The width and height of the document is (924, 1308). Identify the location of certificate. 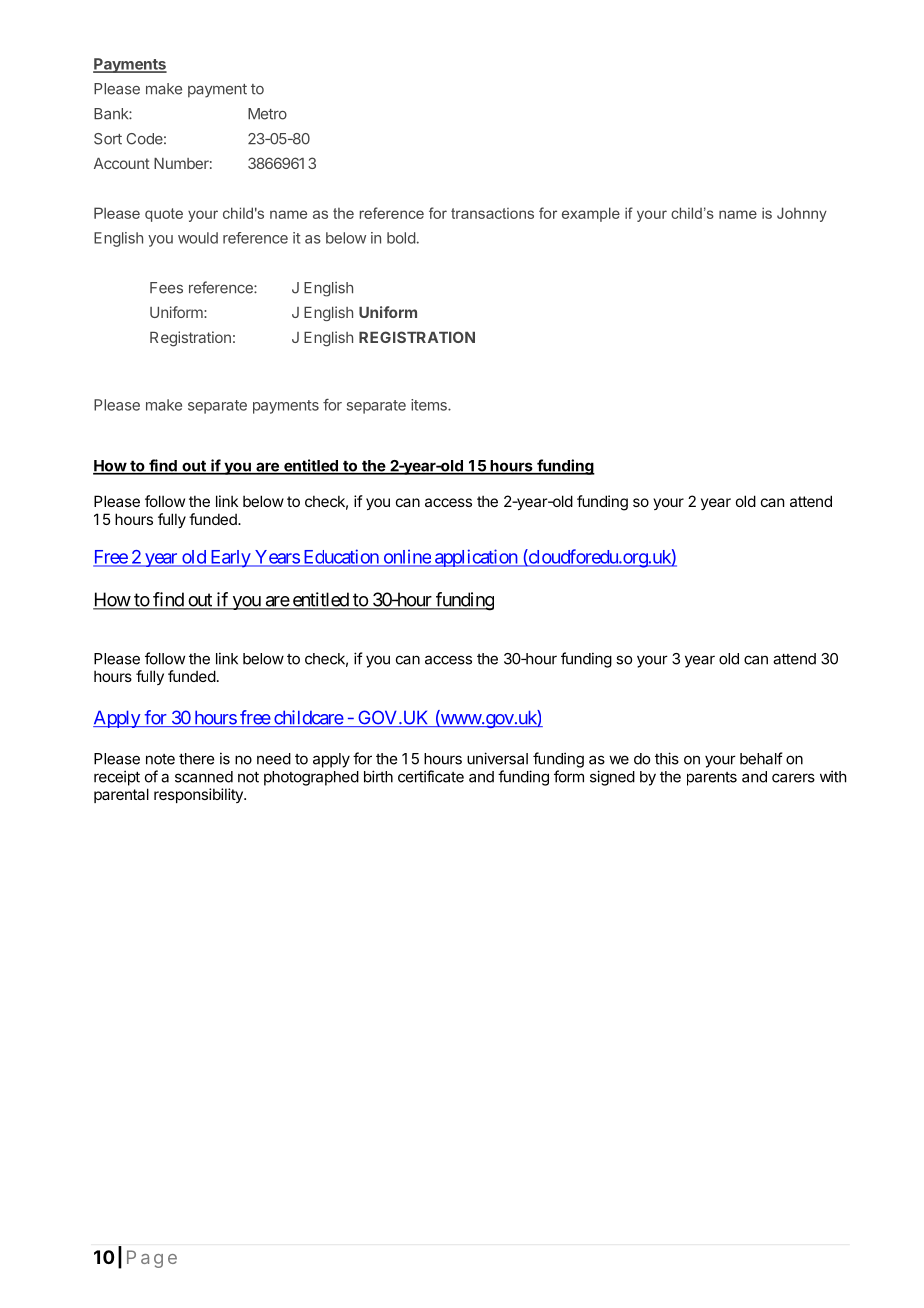
(431, 776).
